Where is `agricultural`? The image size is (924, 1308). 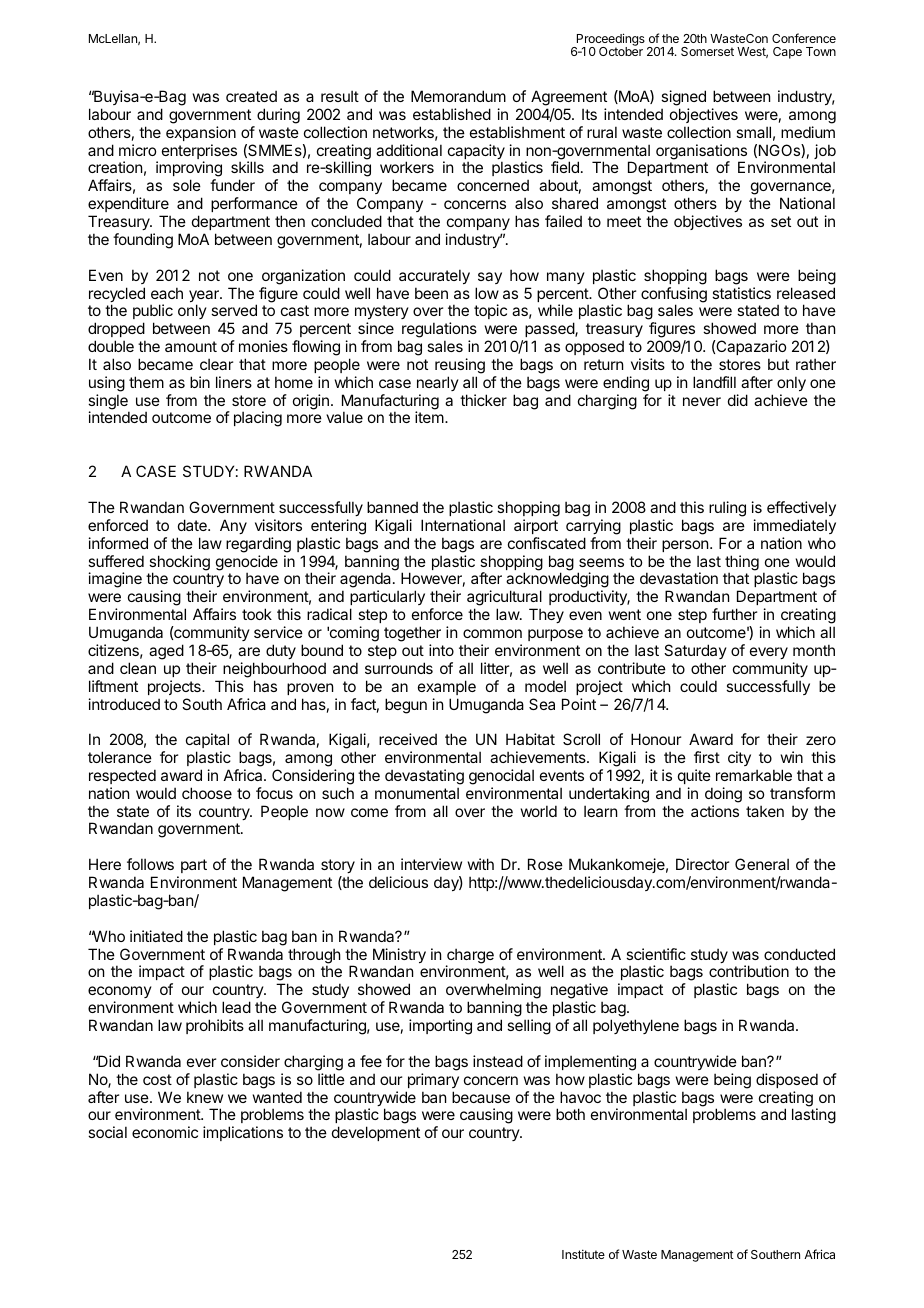 agricultural is located at coordinates (504, 599).
